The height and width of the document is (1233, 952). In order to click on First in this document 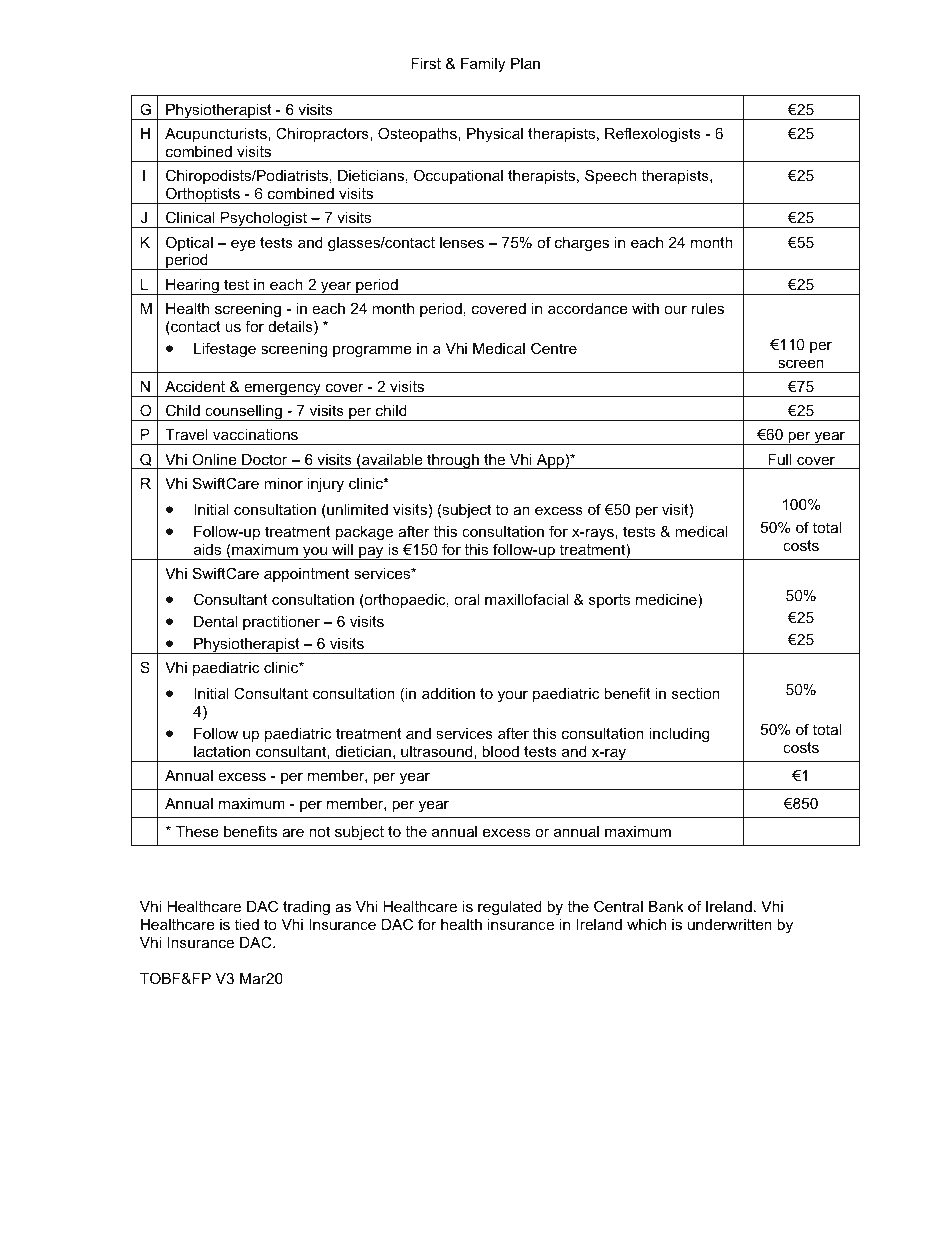, I will do `click(426, 63)`.
